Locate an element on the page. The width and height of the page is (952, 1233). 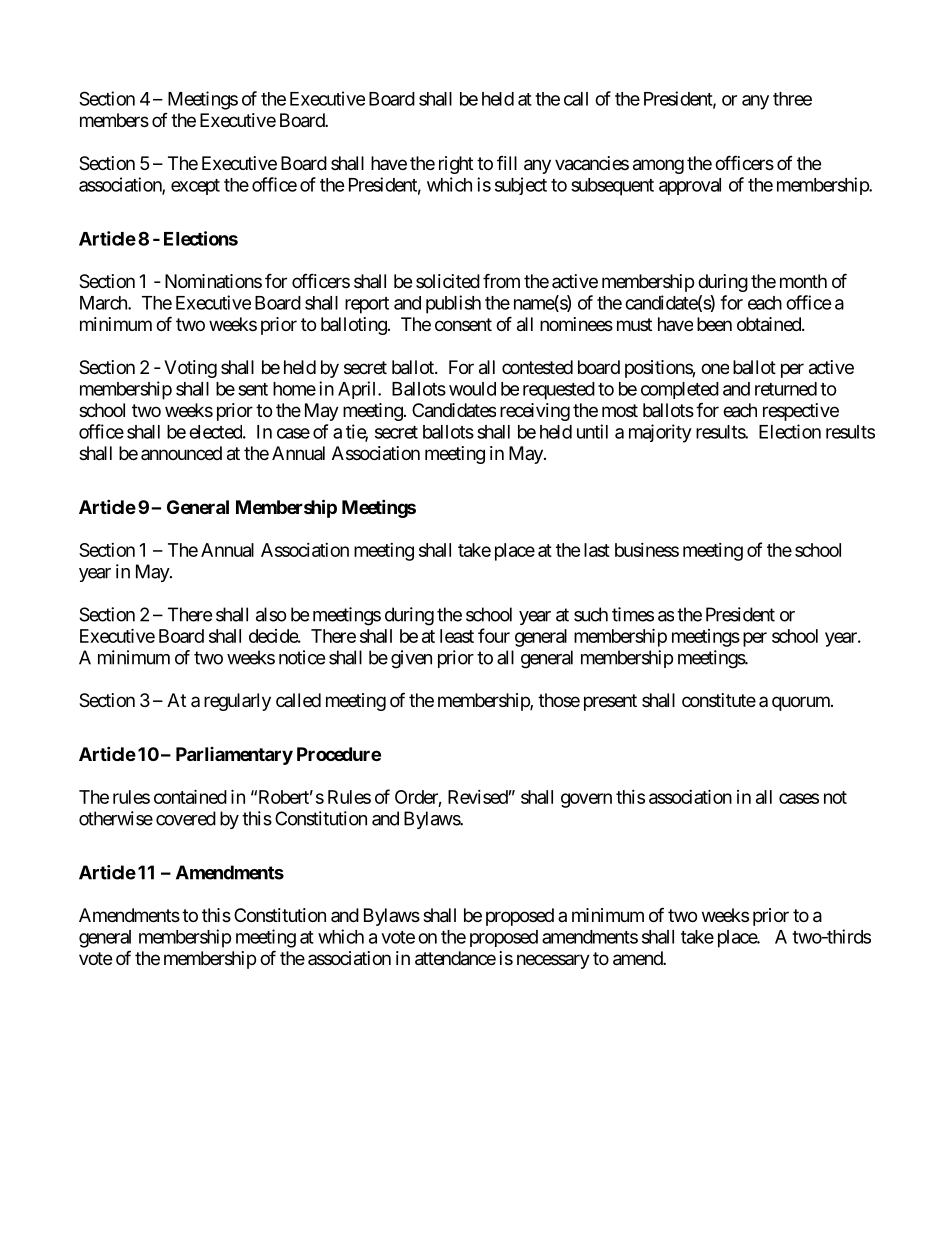
regularly is located at coordinates (237, 702).
